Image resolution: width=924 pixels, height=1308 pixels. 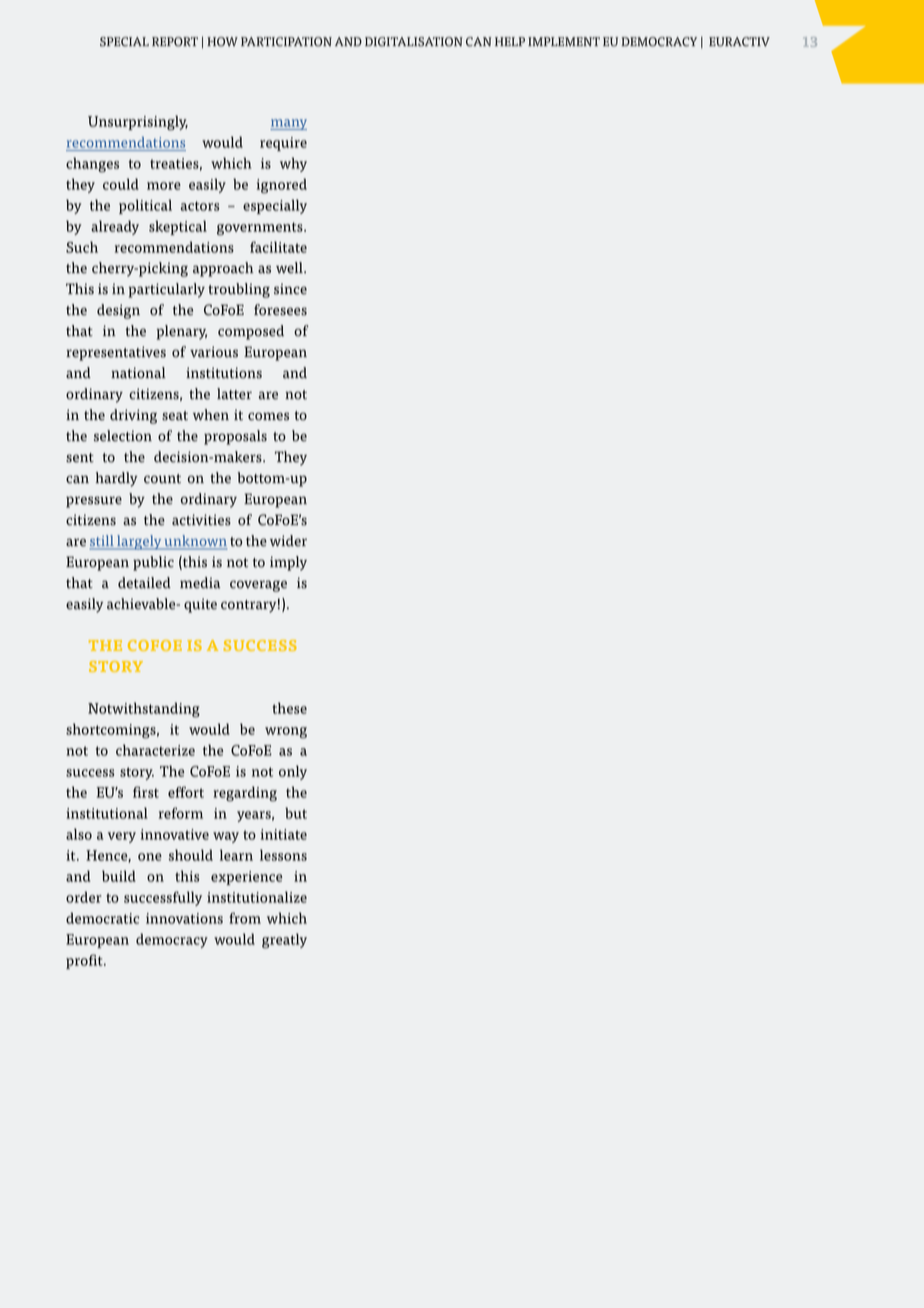 What do you see at coordinates (290, 708) in the image?
I see `these` at bounding box center [290, 708].
